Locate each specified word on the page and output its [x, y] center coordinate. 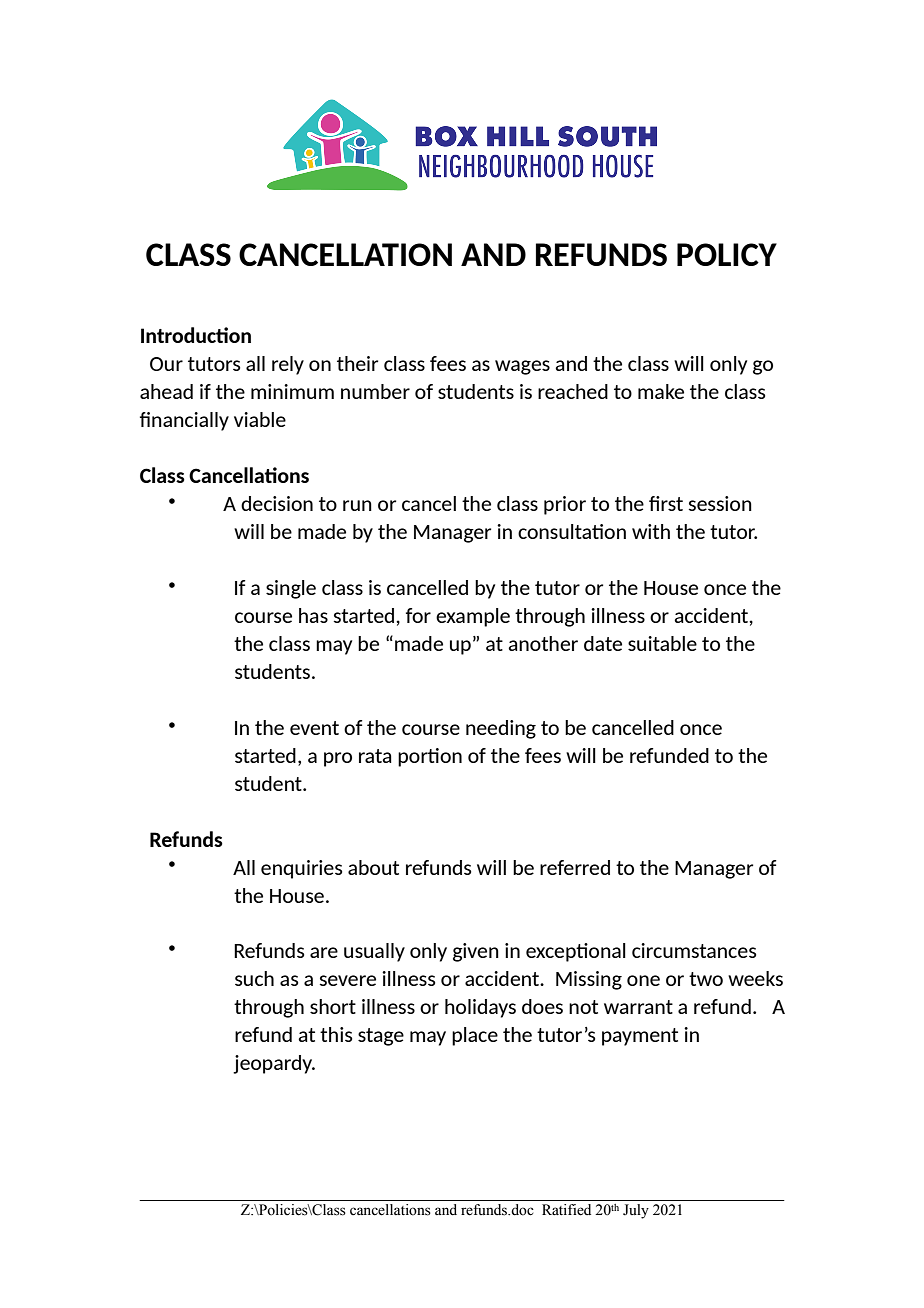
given [476, 952]
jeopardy [274, 1064]
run [357, 505]
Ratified [566, 1210]
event [314, 728]
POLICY [727, 254]
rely [288, 365]
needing [501, 729]
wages [522, 367]
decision [277, 503]
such [254, 978]
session [720, 503]
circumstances [694, 950]
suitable [662, 643]
